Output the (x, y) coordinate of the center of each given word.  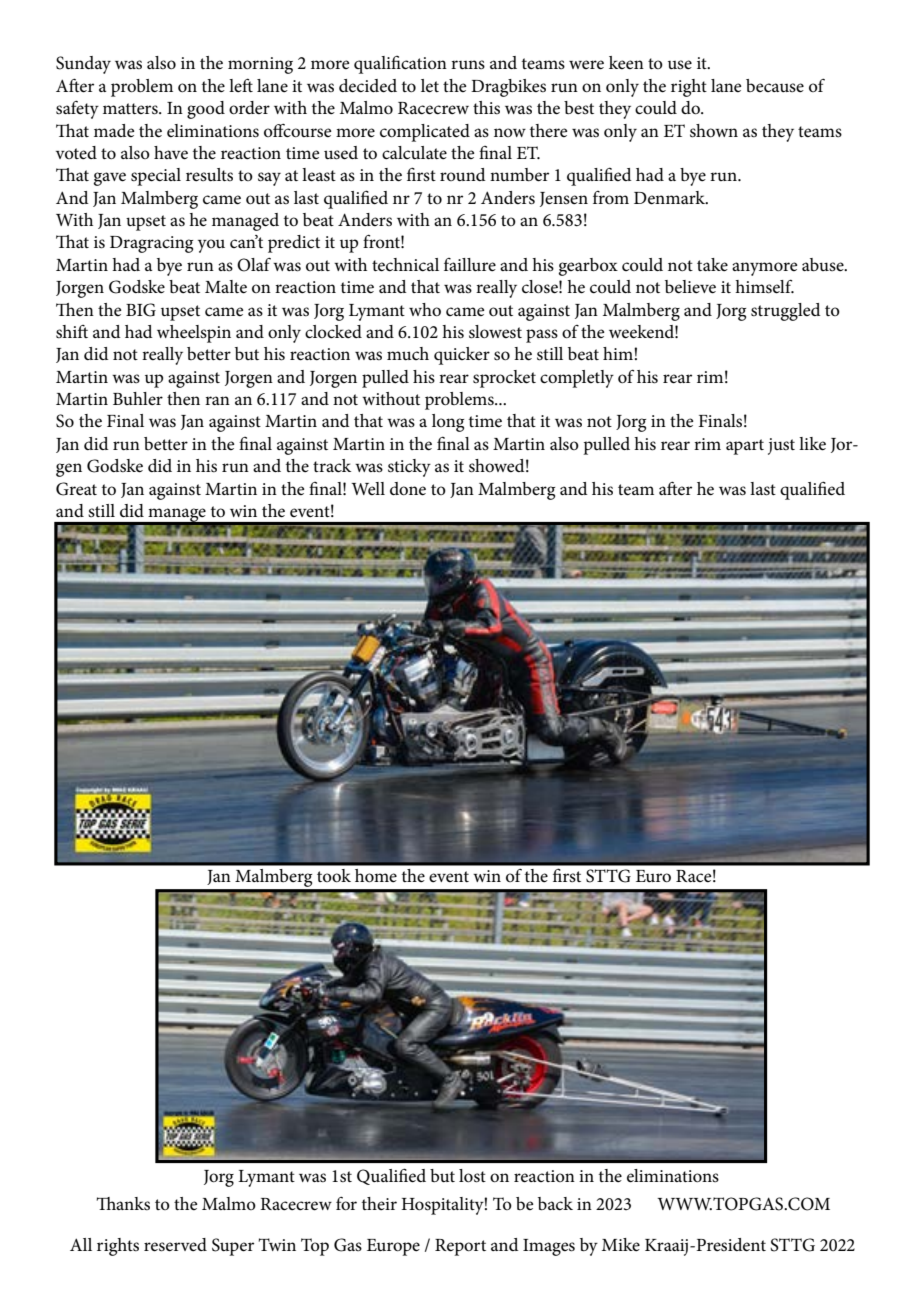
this (486, 108)
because (775, 85)
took (334, 876)
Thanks (123, 1204)
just (781, 446)
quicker (462, 356)
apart (745, 447)
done (408, 489)
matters (131, 109)
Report (460, 1247)
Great (76, 489)
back (555, 1204)
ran (217, 400)
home (376, 875)
